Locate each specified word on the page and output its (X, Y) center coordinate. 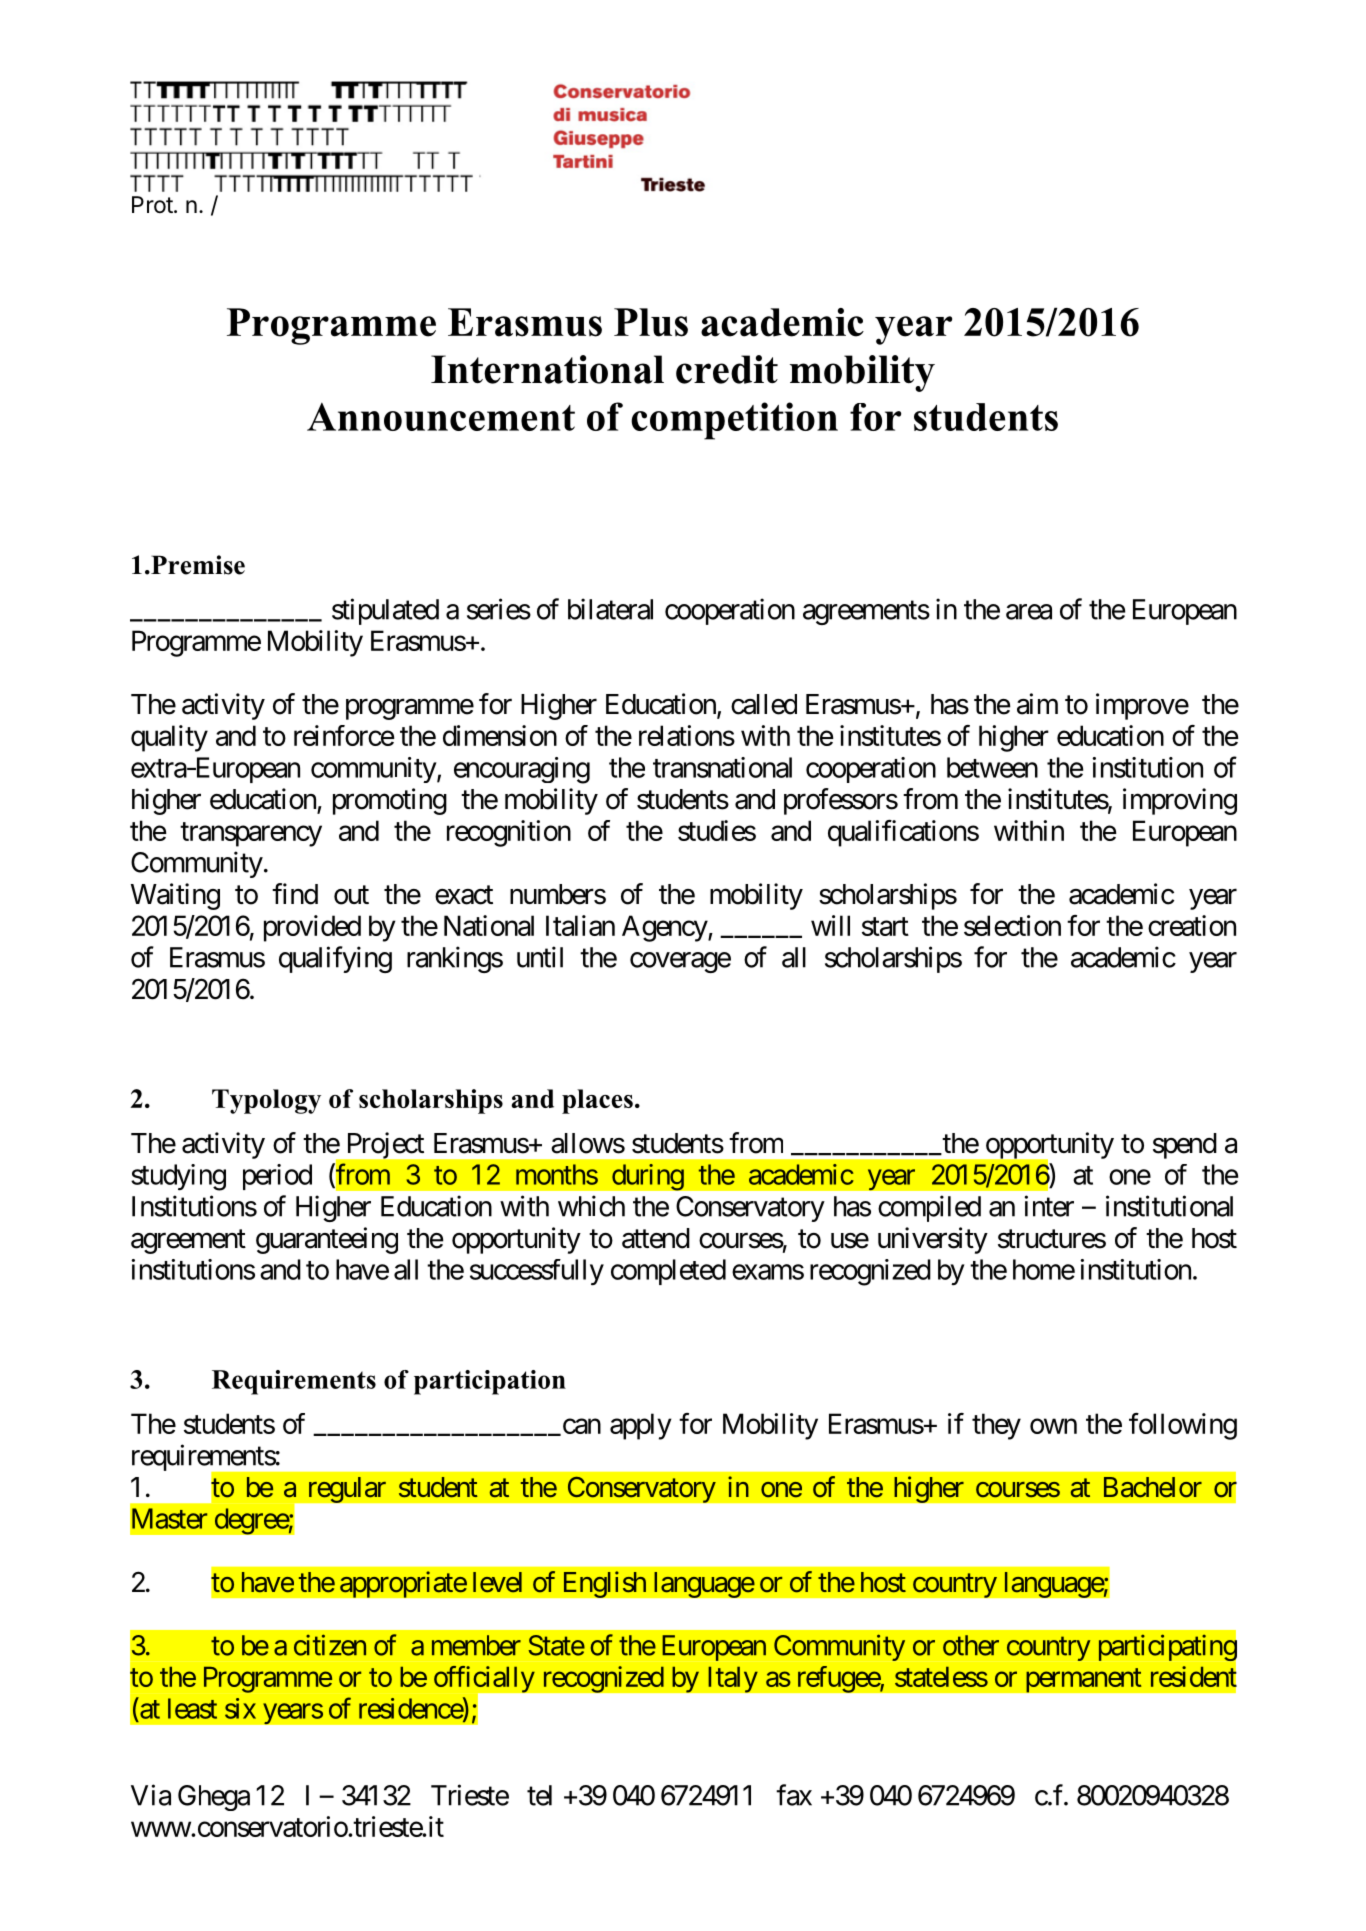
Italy (733, 1679)
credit (727, 369)
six (240, 1708)
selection (1012, 925)
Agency (665, 928)
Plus (651, 322)
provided (312, 928)
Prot (152, 204)
